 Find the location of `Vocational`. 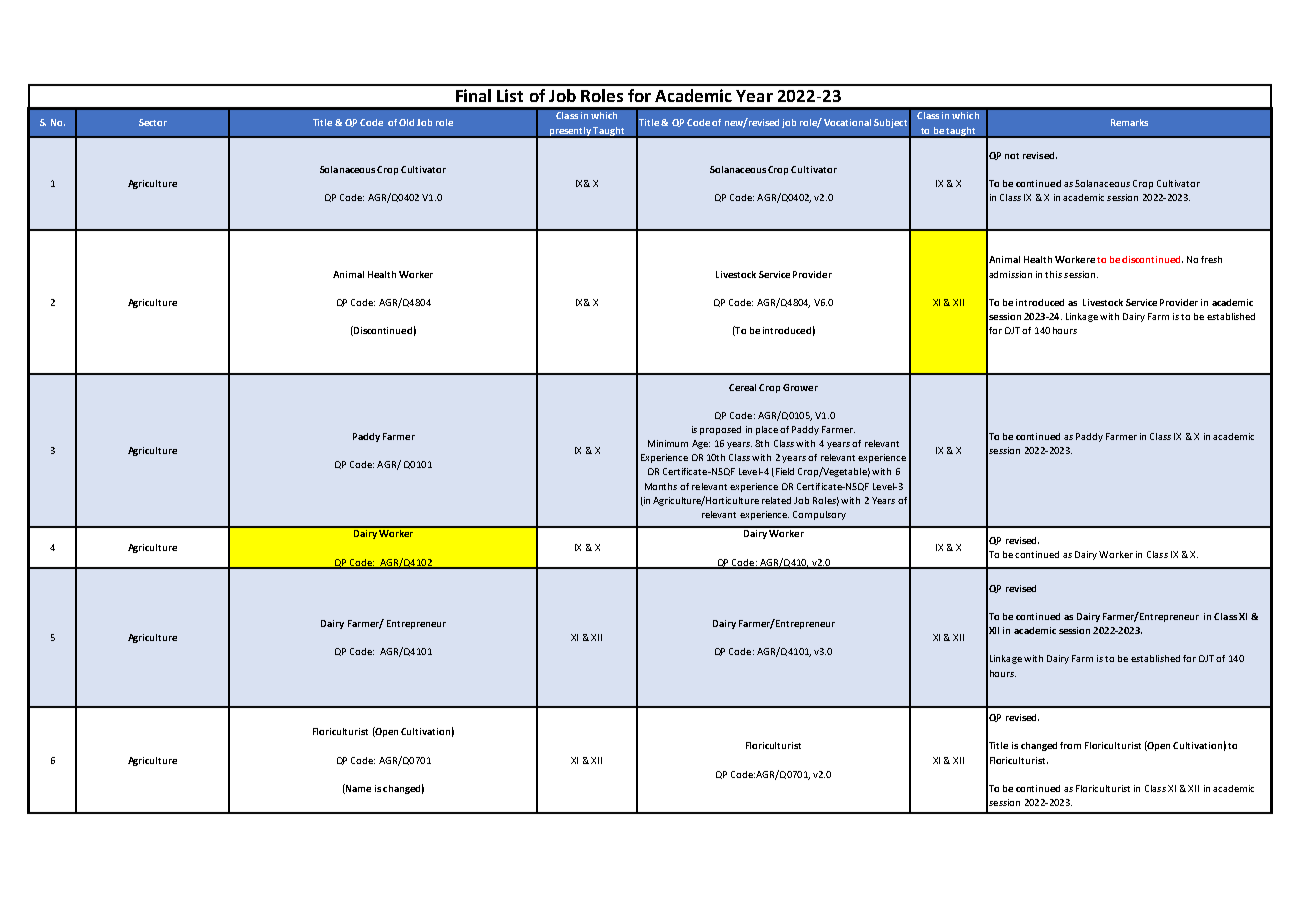

Vocational is located at coordinates (847, 122).
